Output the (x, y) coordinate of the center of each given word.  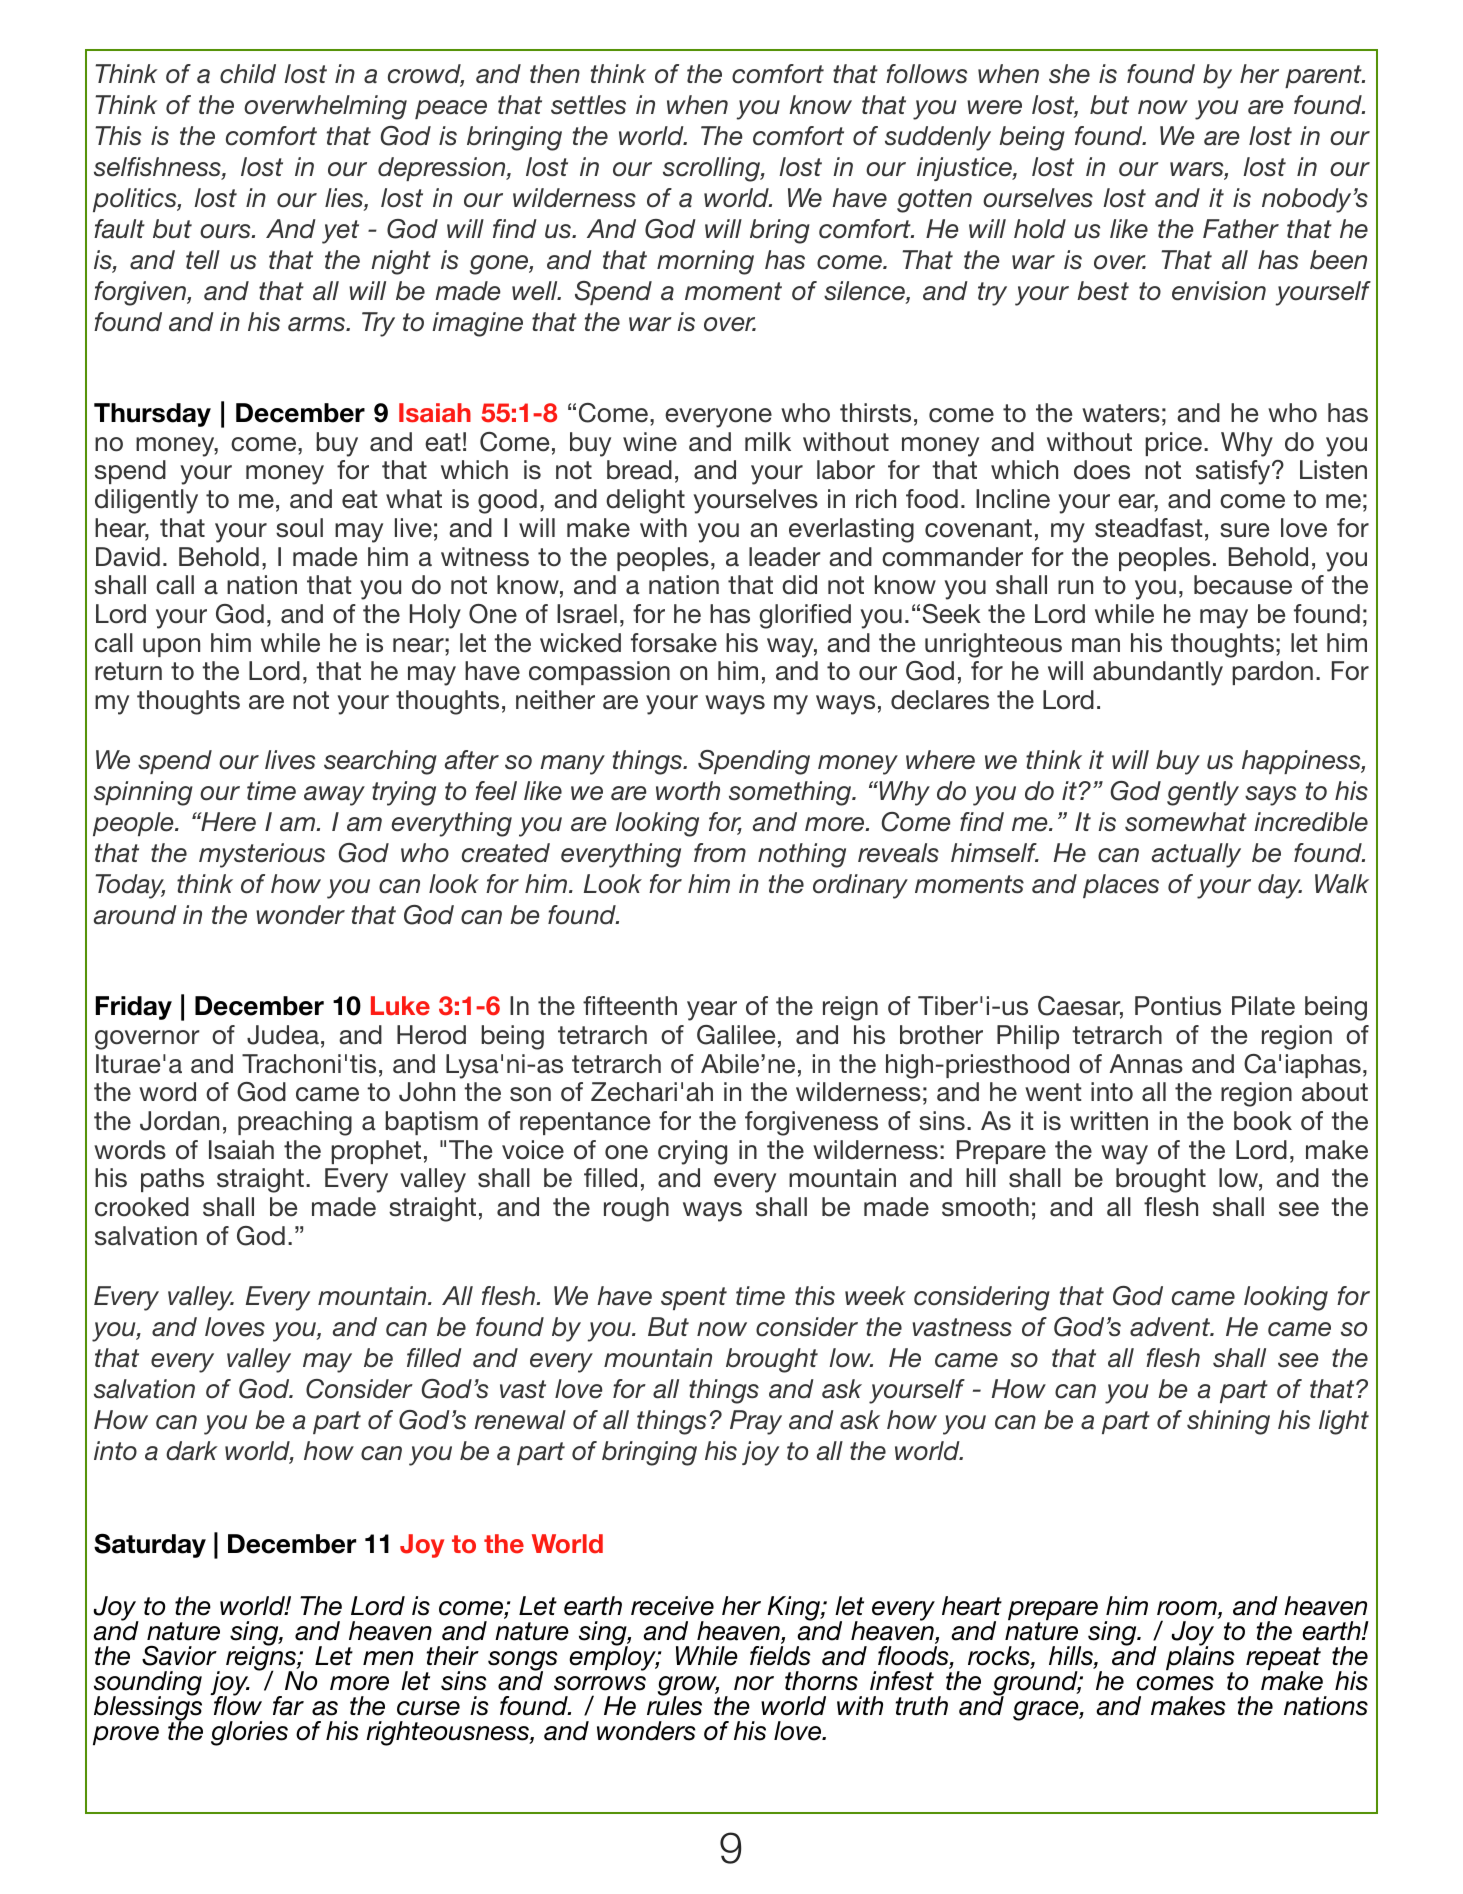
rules (674, 1705)
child (248, 74)
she (1069, 74)
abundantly (1158, 673)
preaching (295, 1123)
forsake (674, 643)
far (288, 1706)
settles (588, 105)
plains (1200, 1659)
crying (692, 1152)
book (1263, 1121)
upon (171, 647)
